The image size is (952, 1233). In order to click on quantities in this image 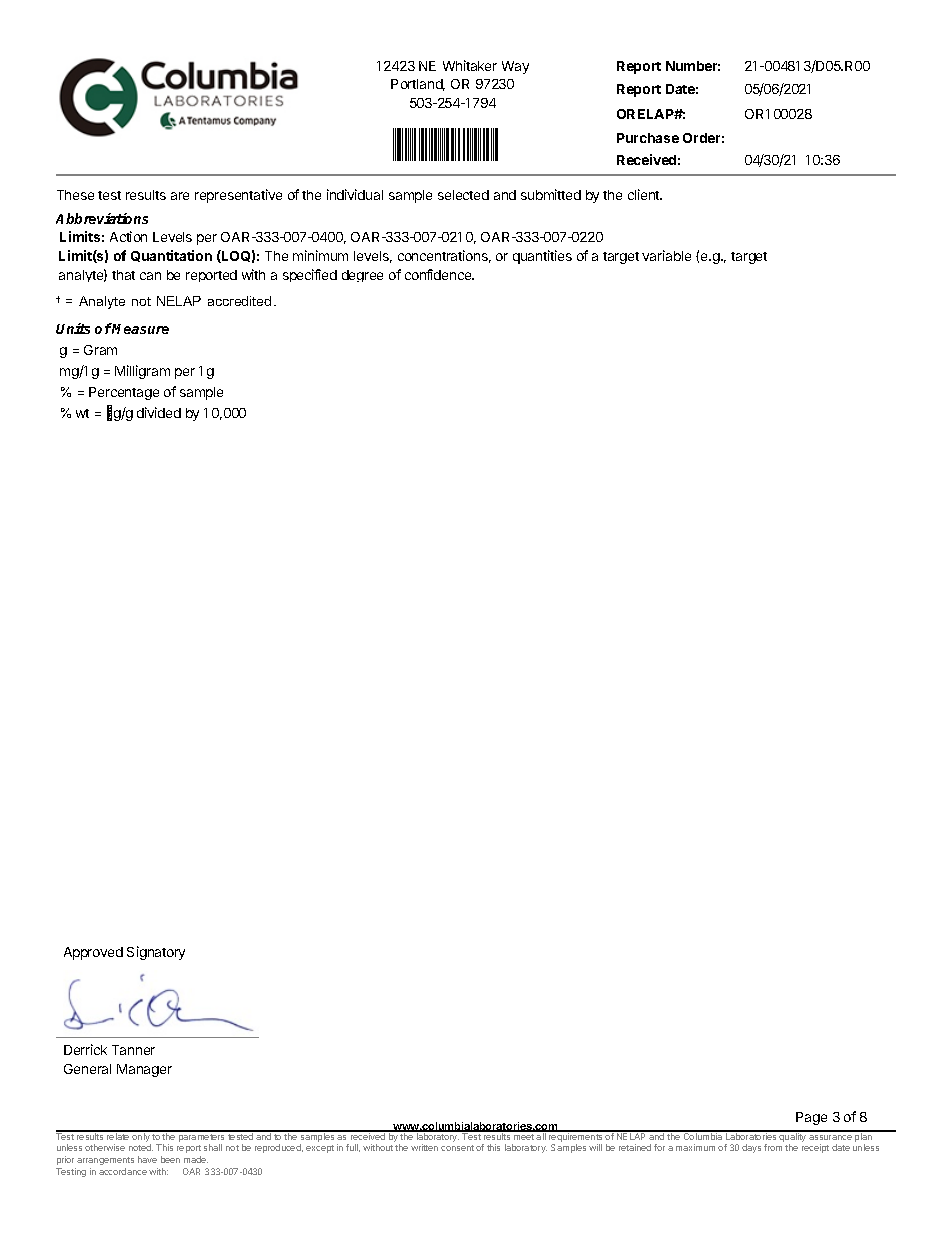, I will do `click(542, 257)`.
